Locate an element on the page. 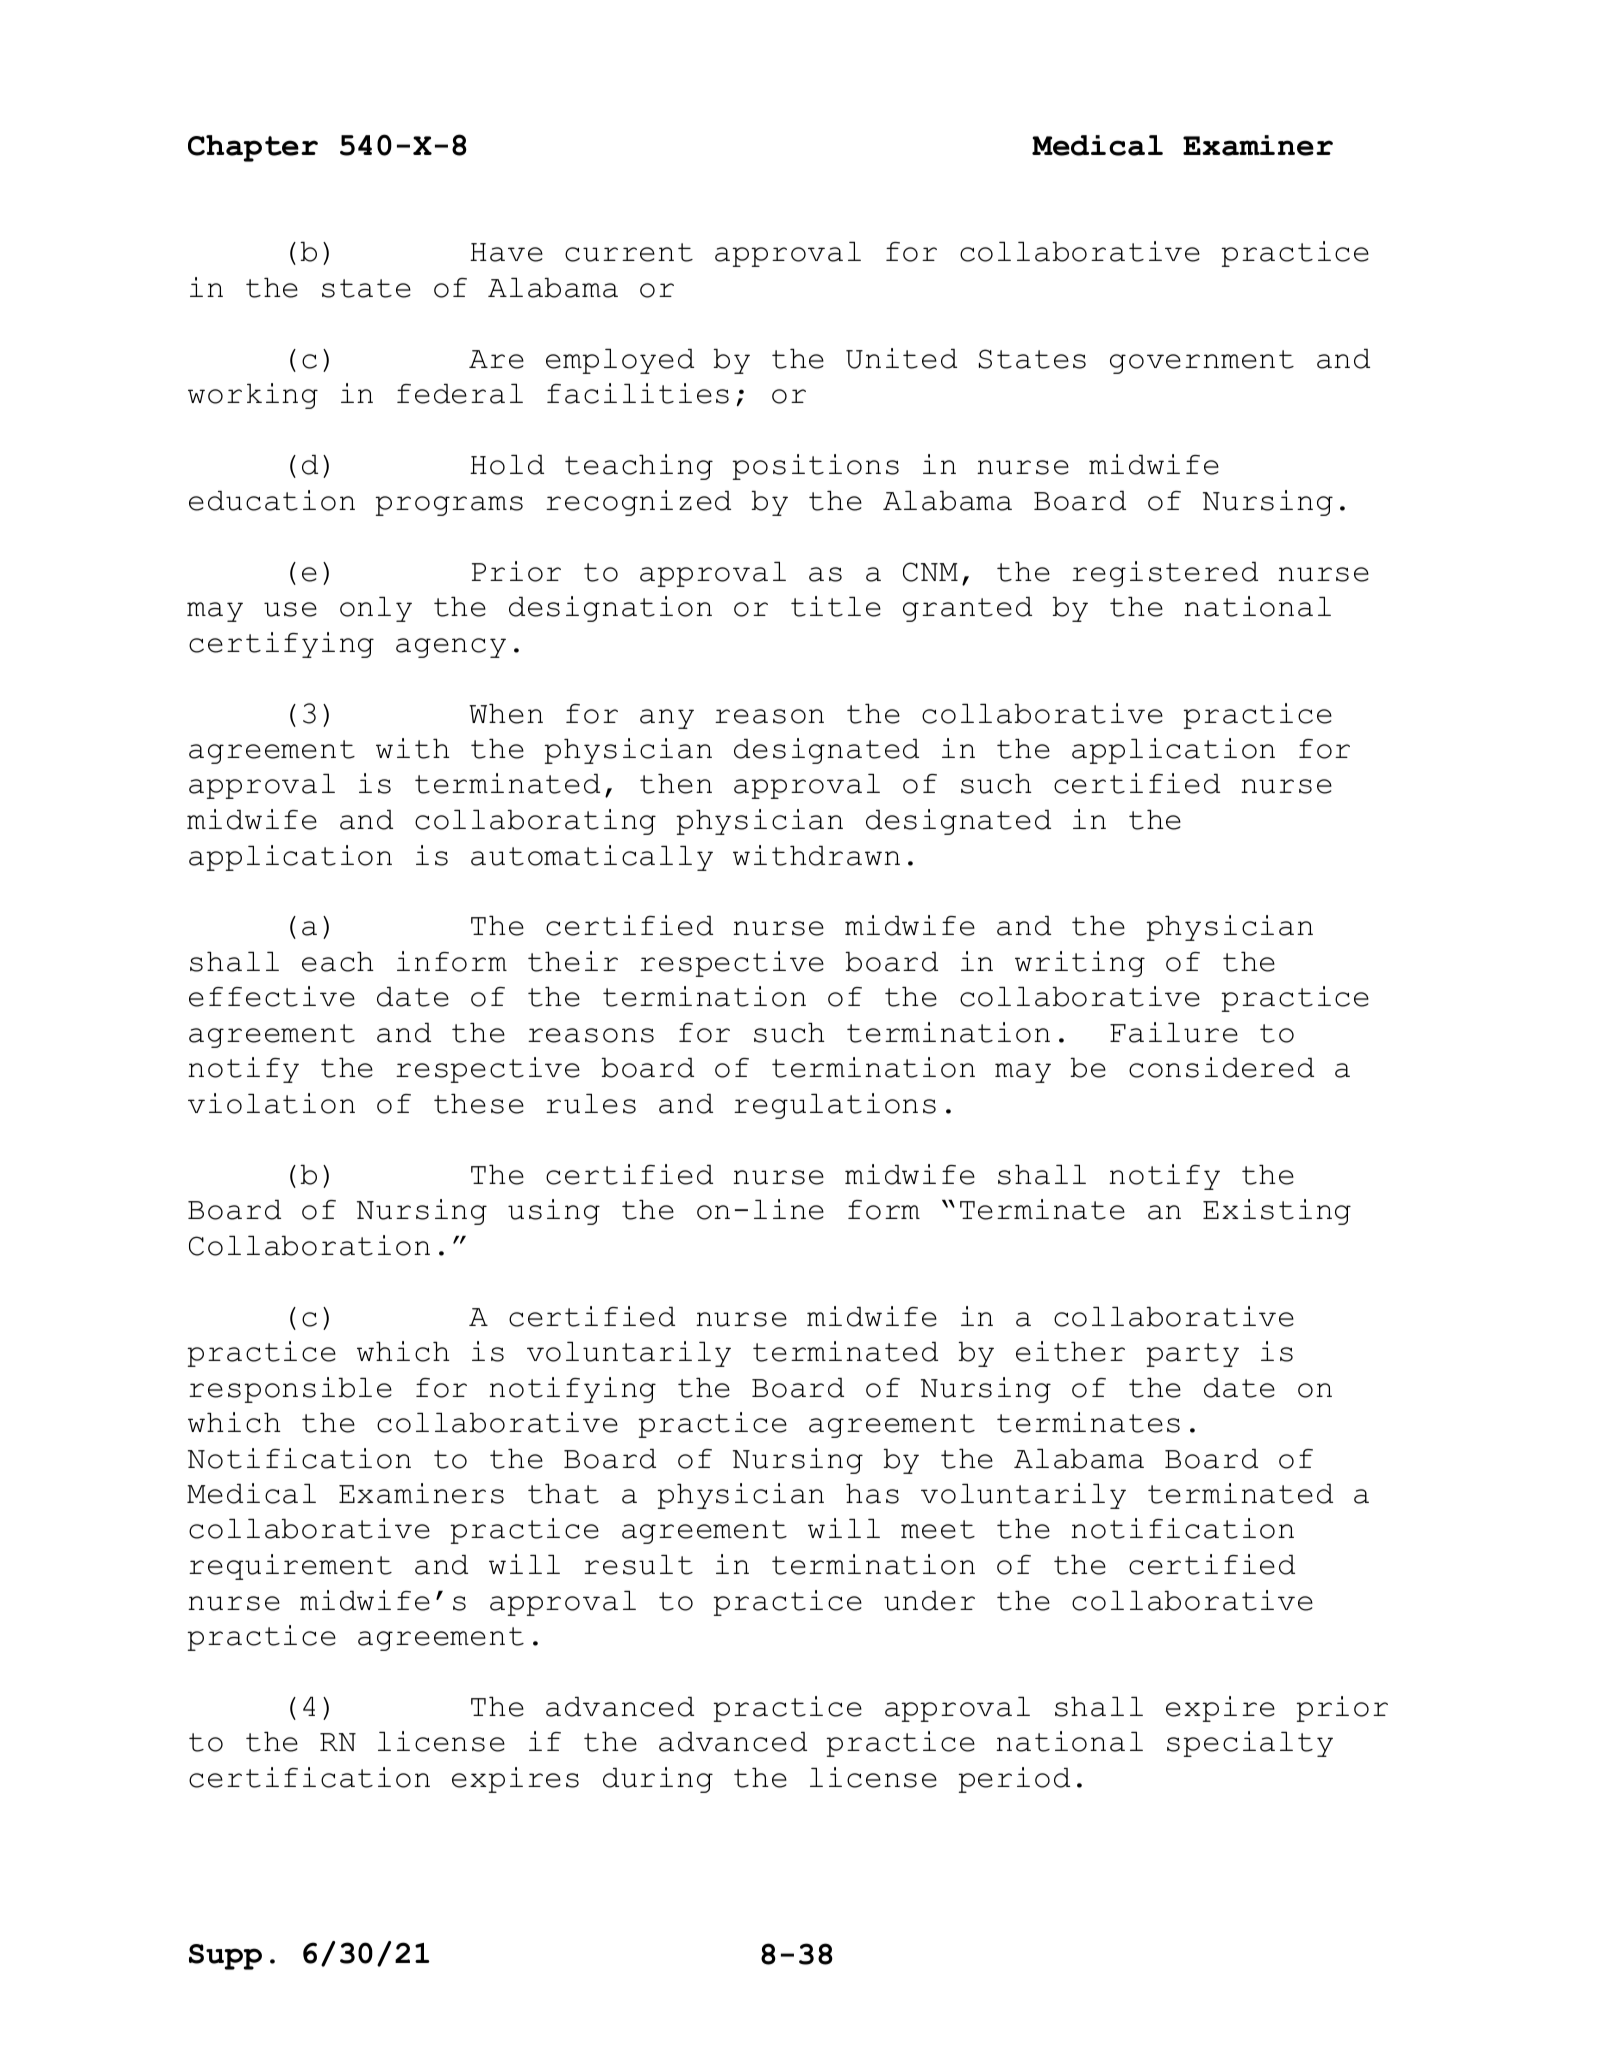  Supp is located at coordinates (225, 1957).
